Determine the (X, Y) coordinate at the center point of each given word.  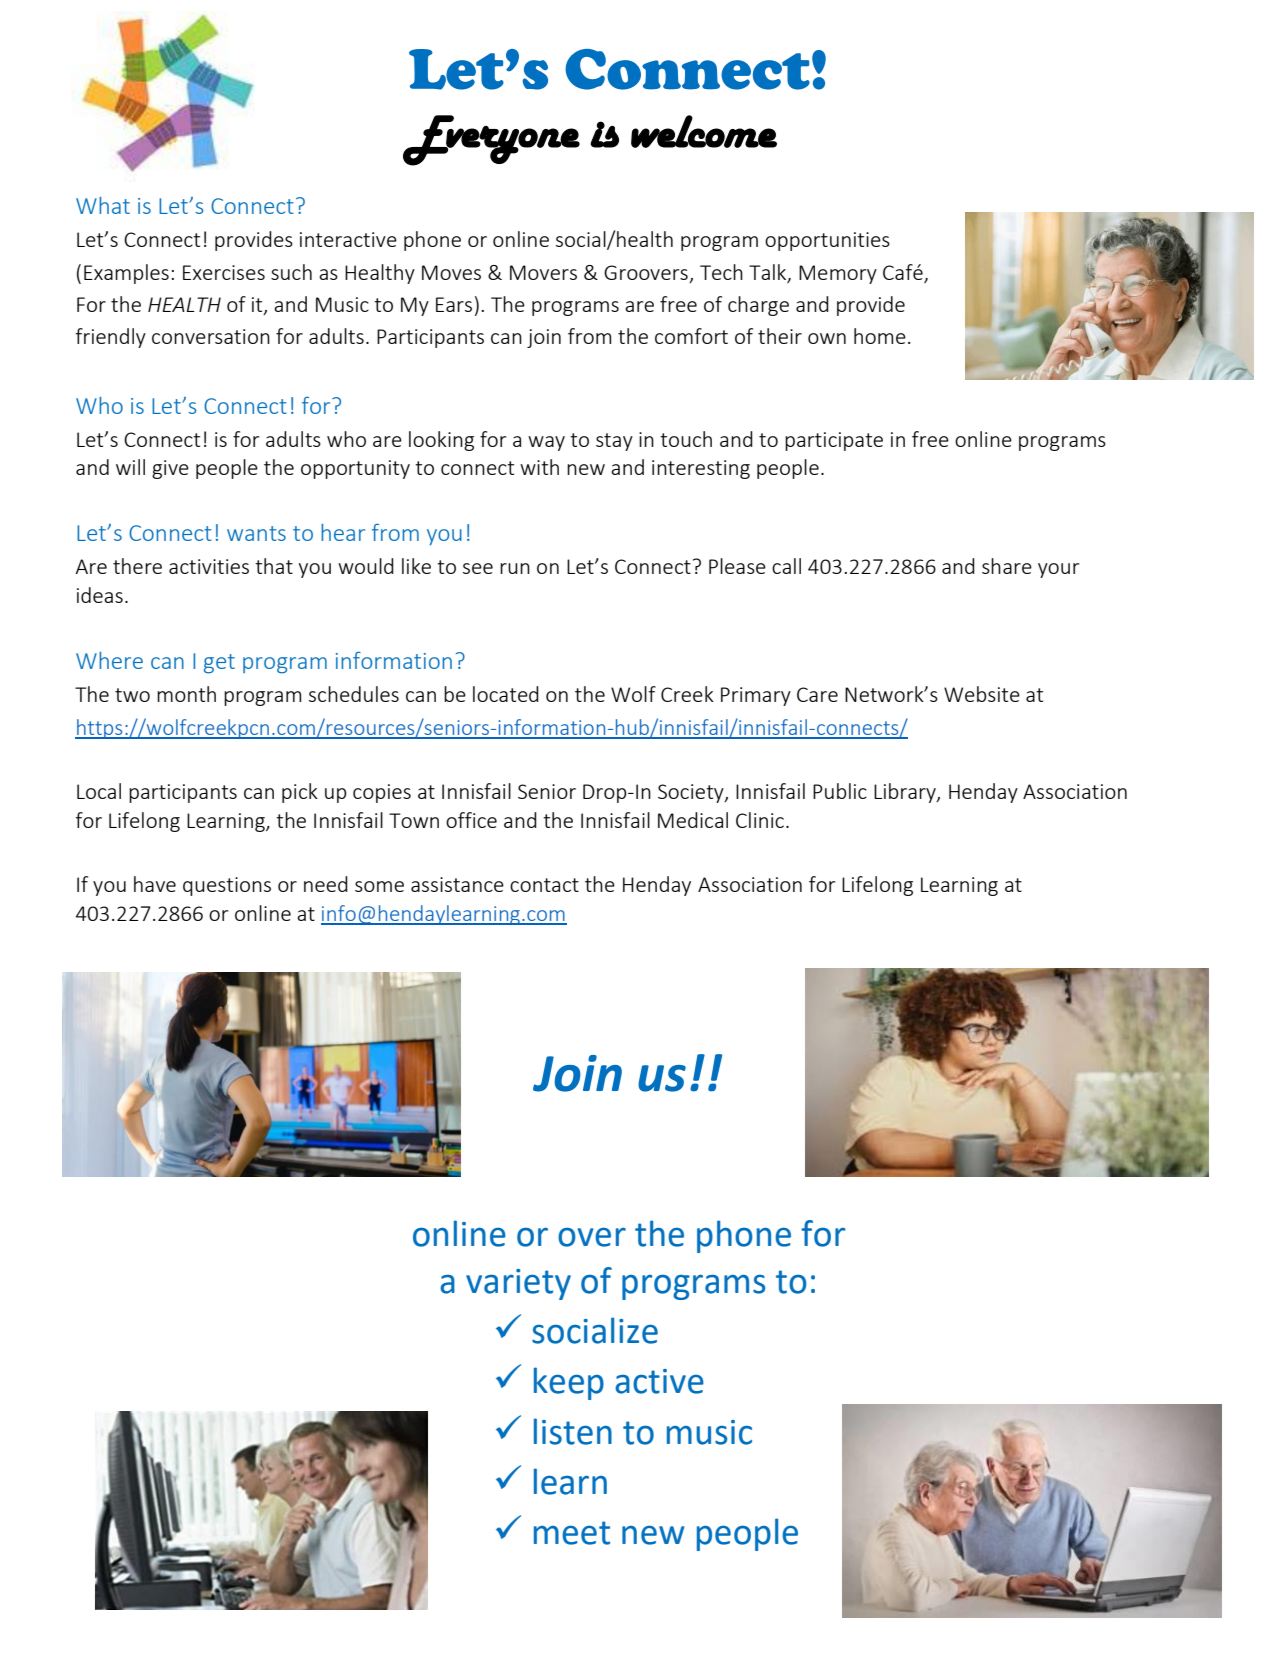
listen (573, 1431)
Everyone (491, 140)
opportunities (827, 241)
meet (572, 1533)
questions (227, 886)
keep (569, 1383)
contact (544, 885)
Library (906, 793)
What (103, 205)
